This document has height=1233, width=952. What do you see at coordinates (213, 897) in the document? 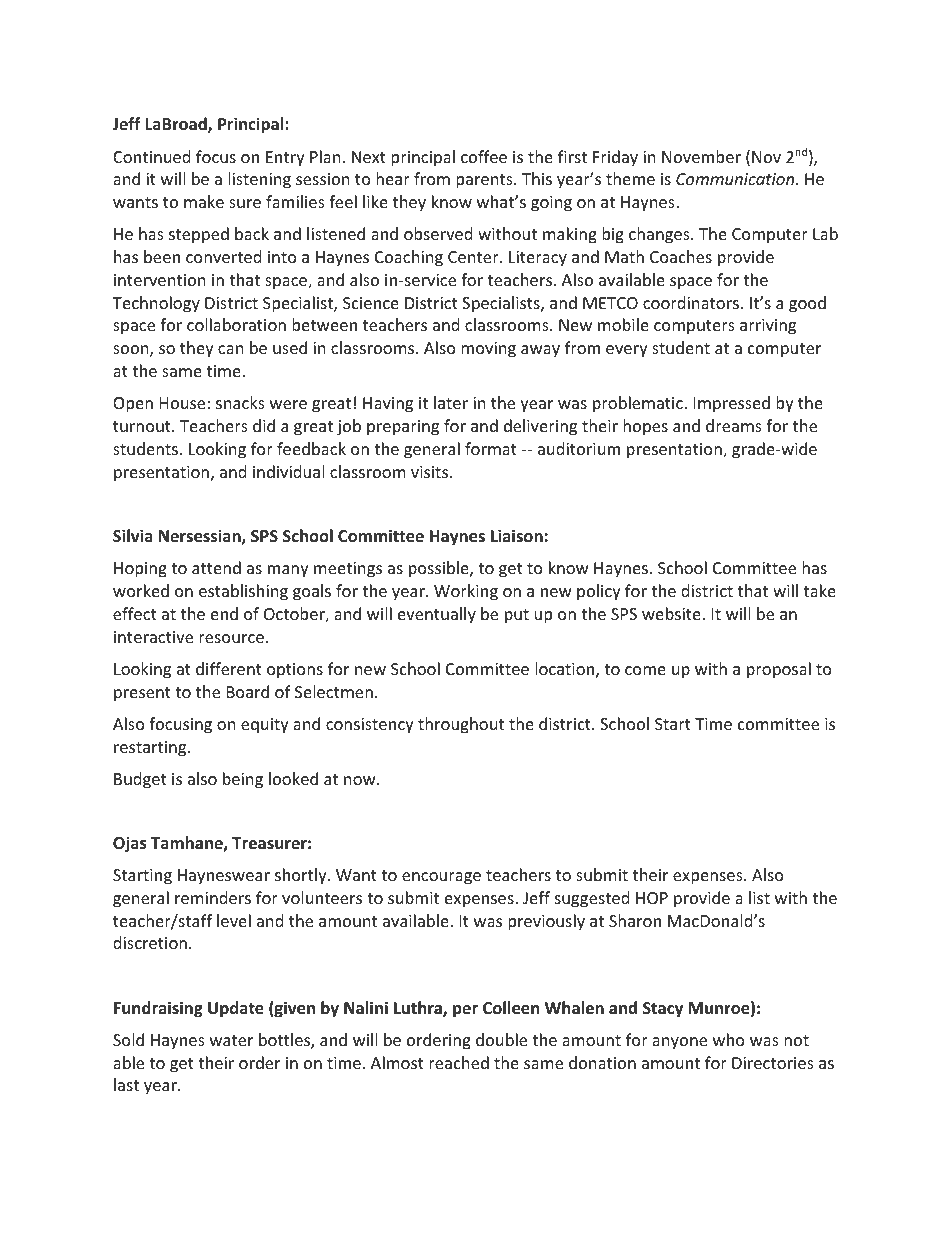
I see `reminders` at bounding box center [213, 897].
